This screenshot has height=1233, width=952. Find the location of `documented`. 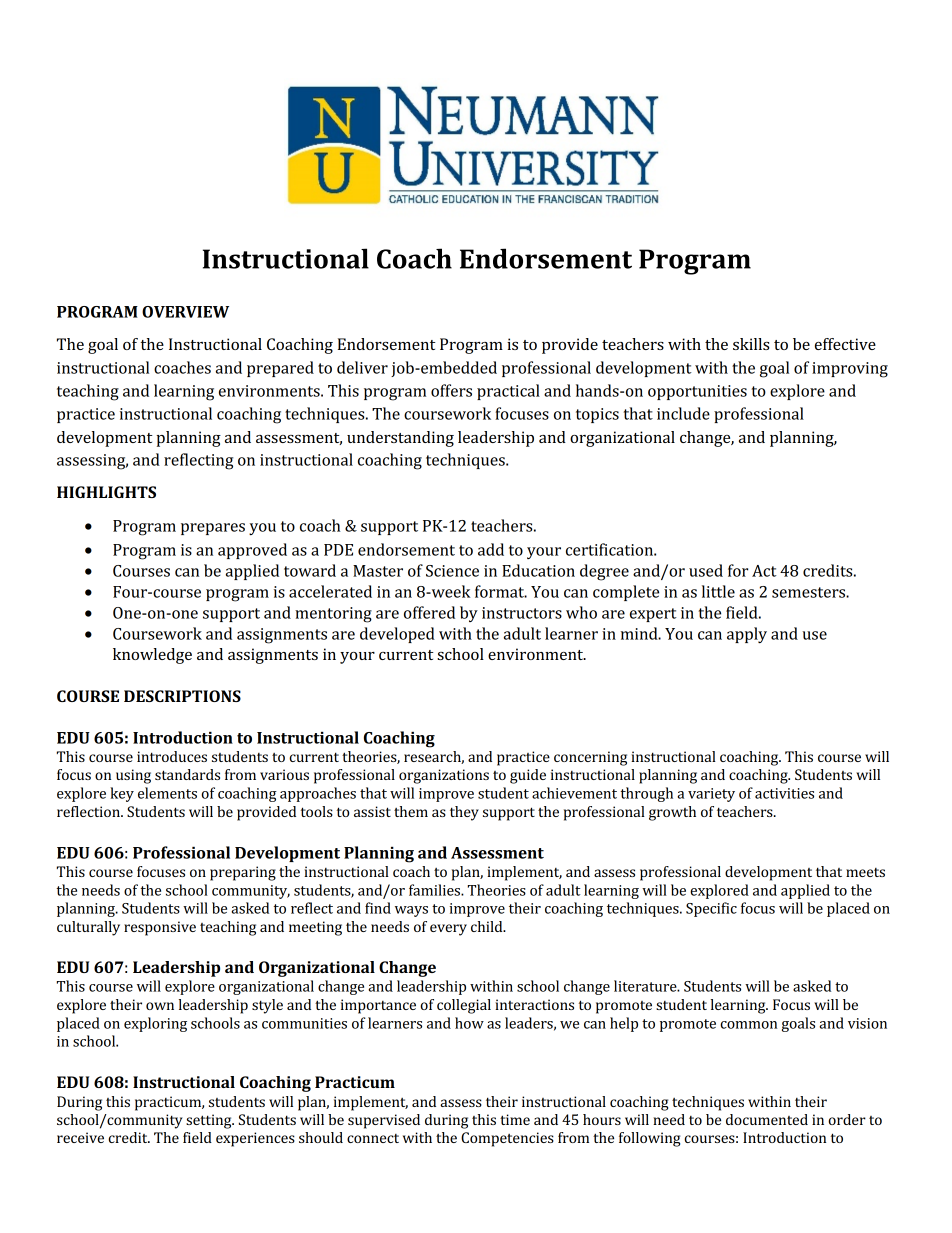

documented is located at coordinates (767, 1119).
